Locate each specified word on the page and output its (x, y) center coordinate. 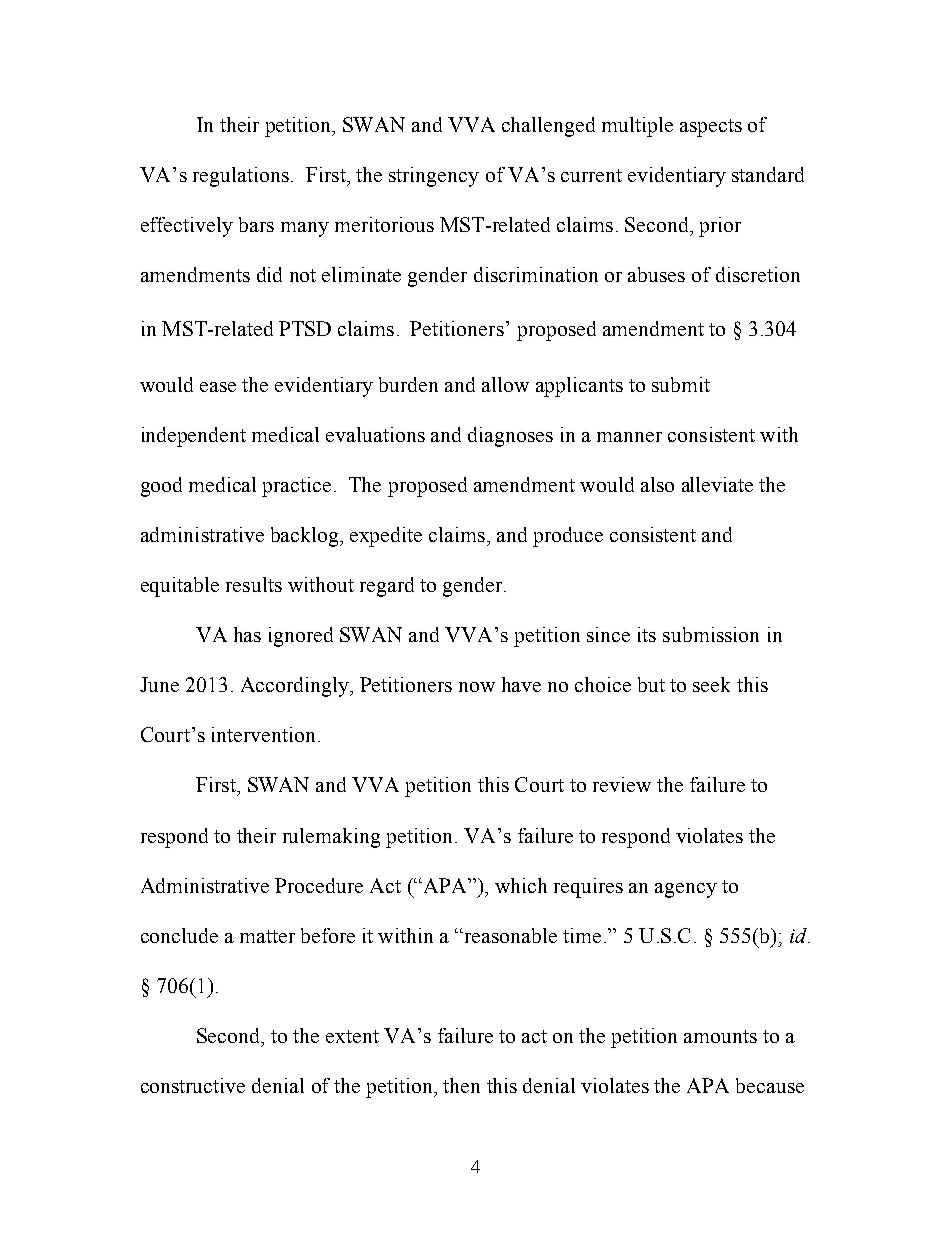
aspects (711, 128)
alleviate (717, 484)
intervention (263, 734)
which (521, 885)
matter (267, 936)
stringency (434, 177)
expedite (386, 537)
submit (681, 384)
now (477, 687)
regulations (241, 177)
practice (296, 487)
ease (218, 387)
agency (686, 890)
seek (711, 684)
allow (505, 384)
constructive (193, 1085)
